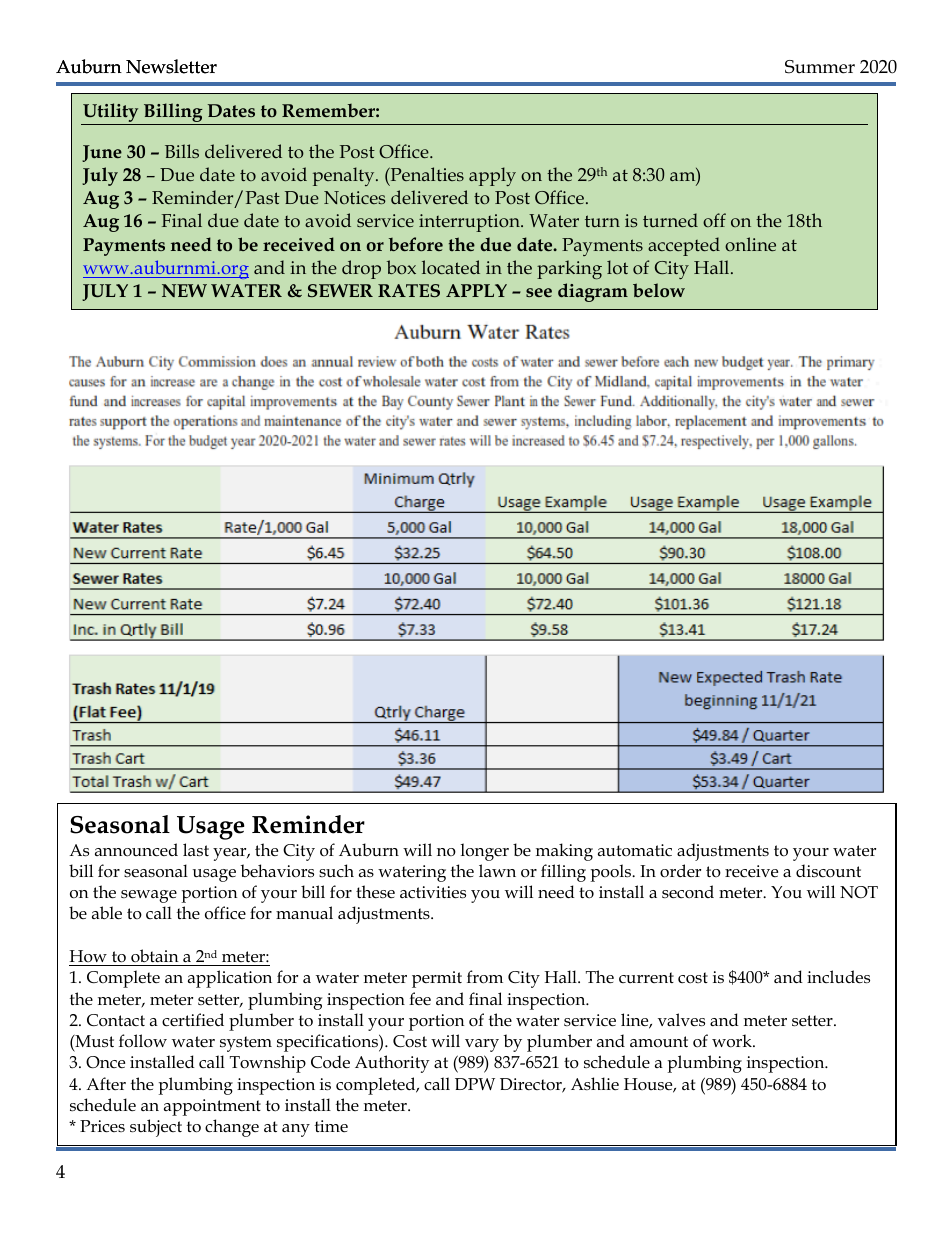 Image resolution: width=952 pixels, height=1233 pixels. Describe the element at coordinates (110, 112) in the page. I see `Utility` at that location.
